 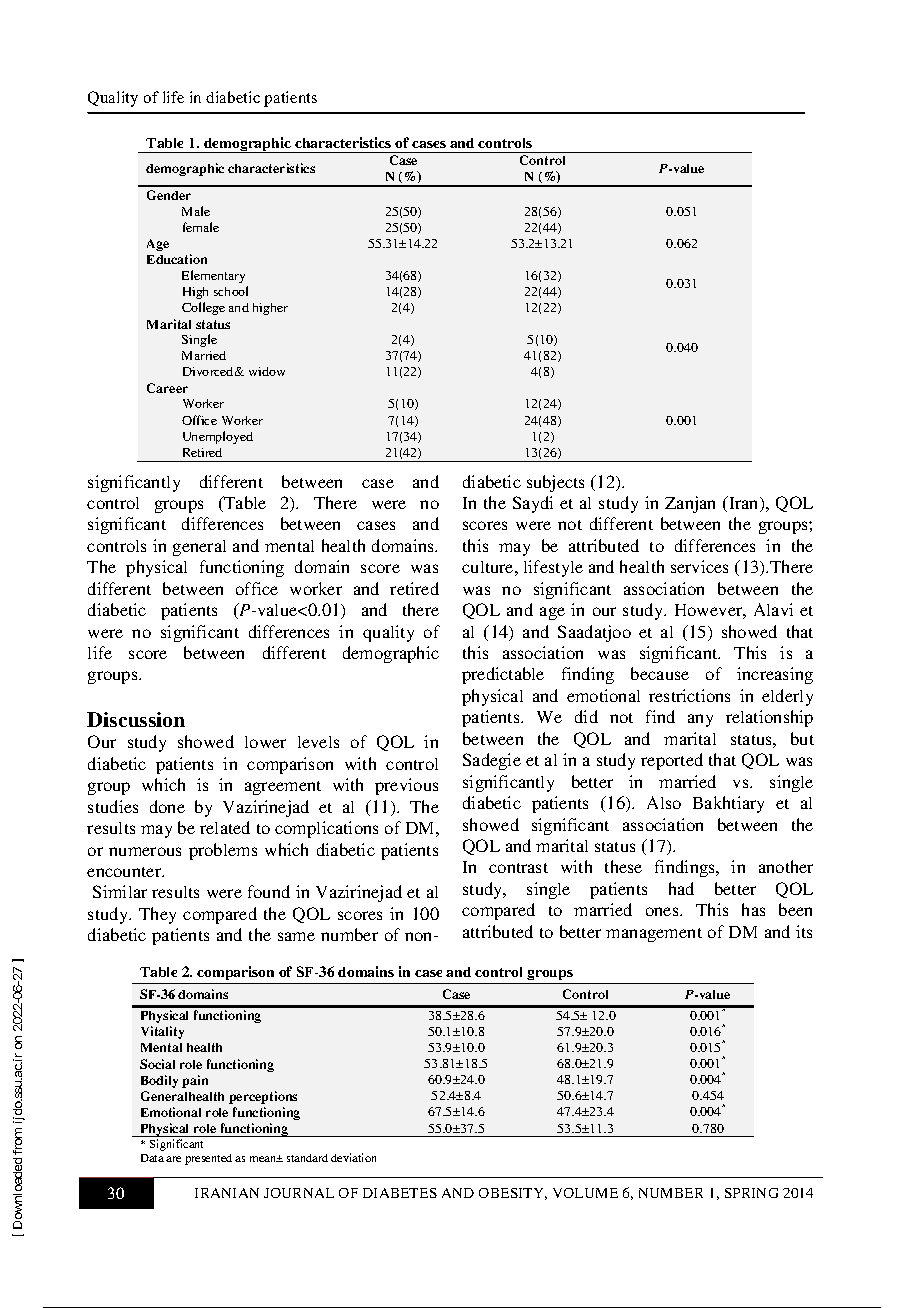 What do you see at coordinates (513, 1194) in the page?
I see `OBESITY` at bounding box center [513, 1194].
